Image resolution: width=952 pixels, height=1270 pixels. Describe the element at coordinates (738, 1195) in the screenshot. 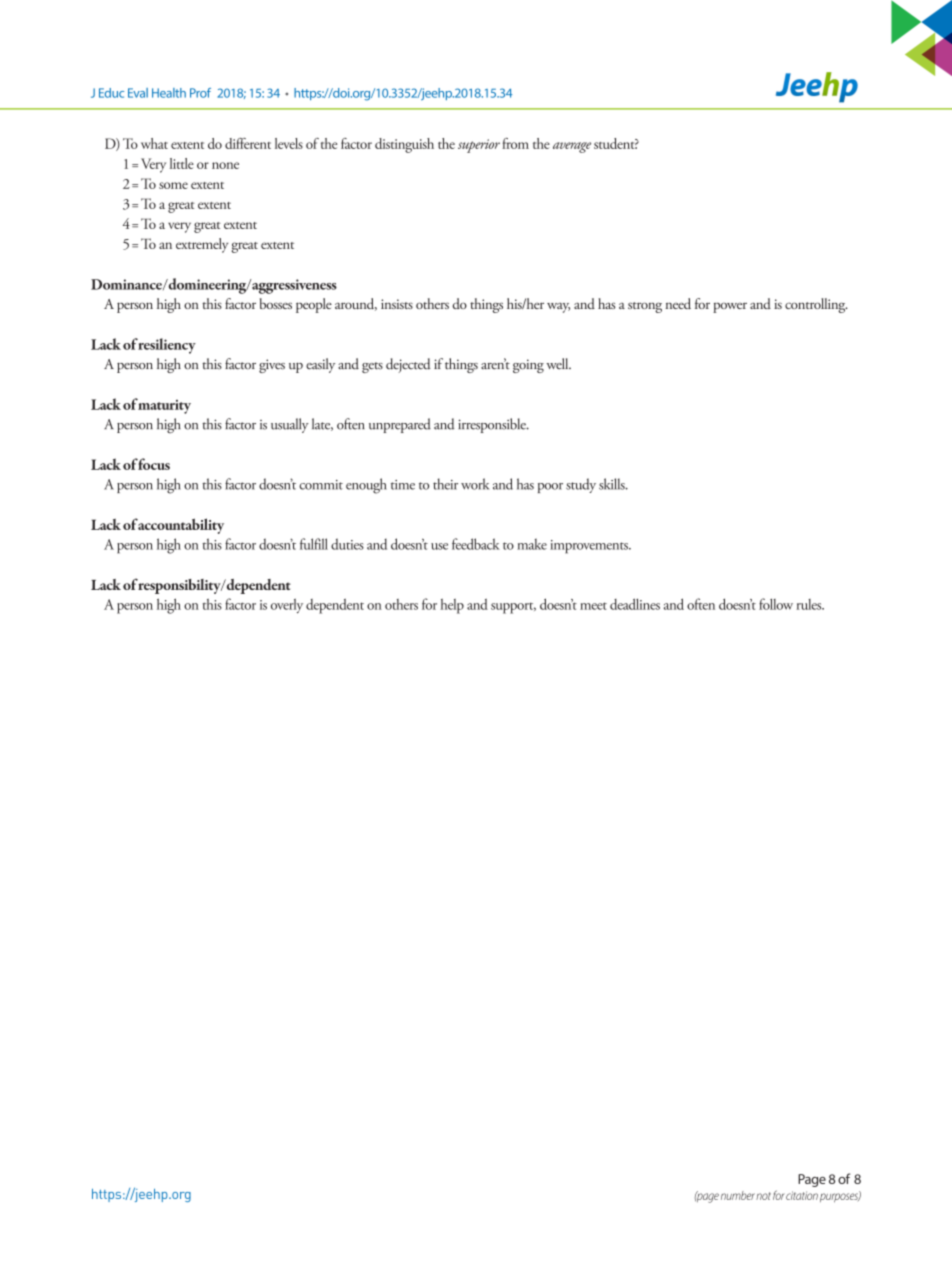

I see `number` at that location.
